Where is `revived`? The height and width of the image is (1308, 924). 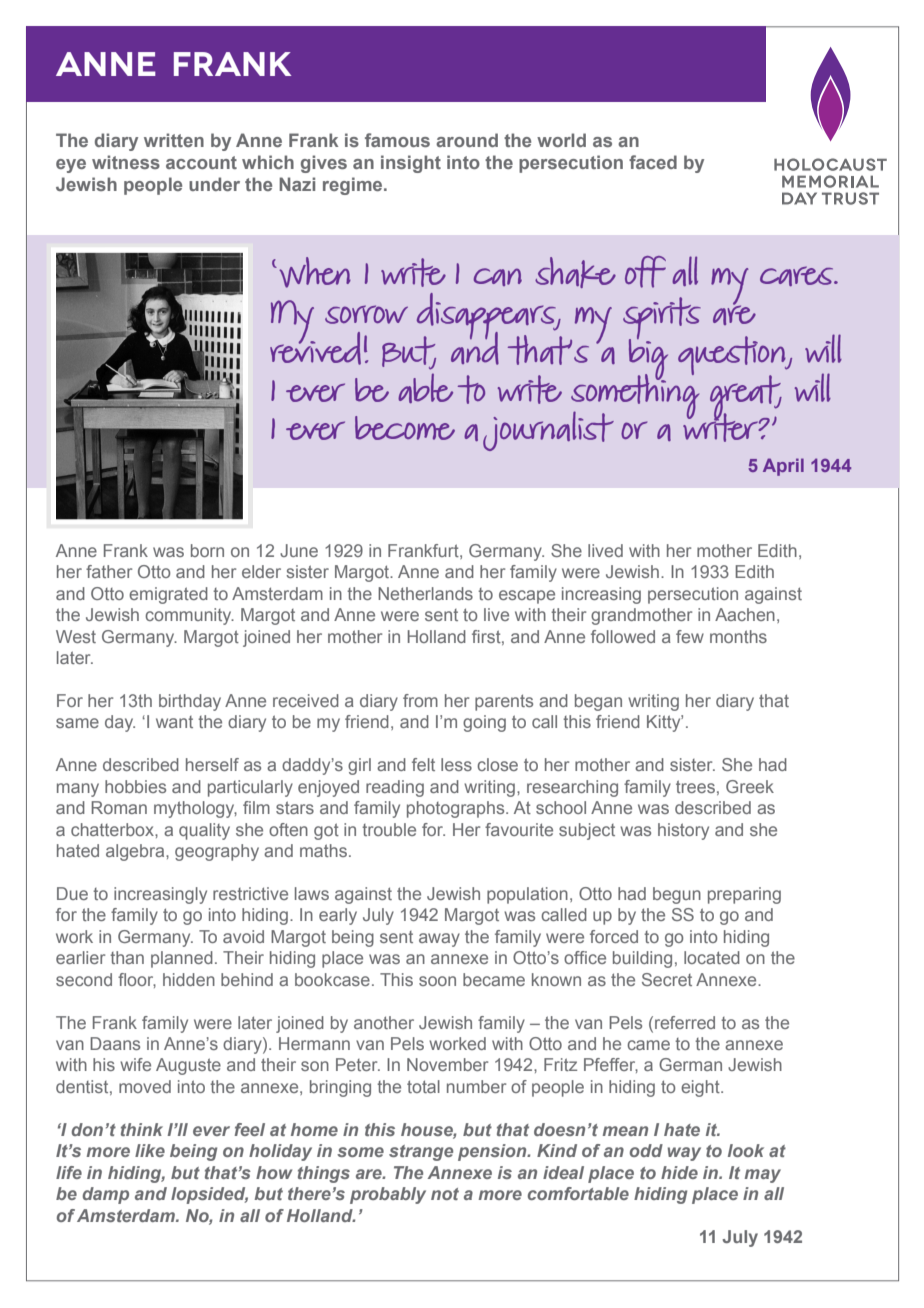
revived is located at coordinates (315, 347).
